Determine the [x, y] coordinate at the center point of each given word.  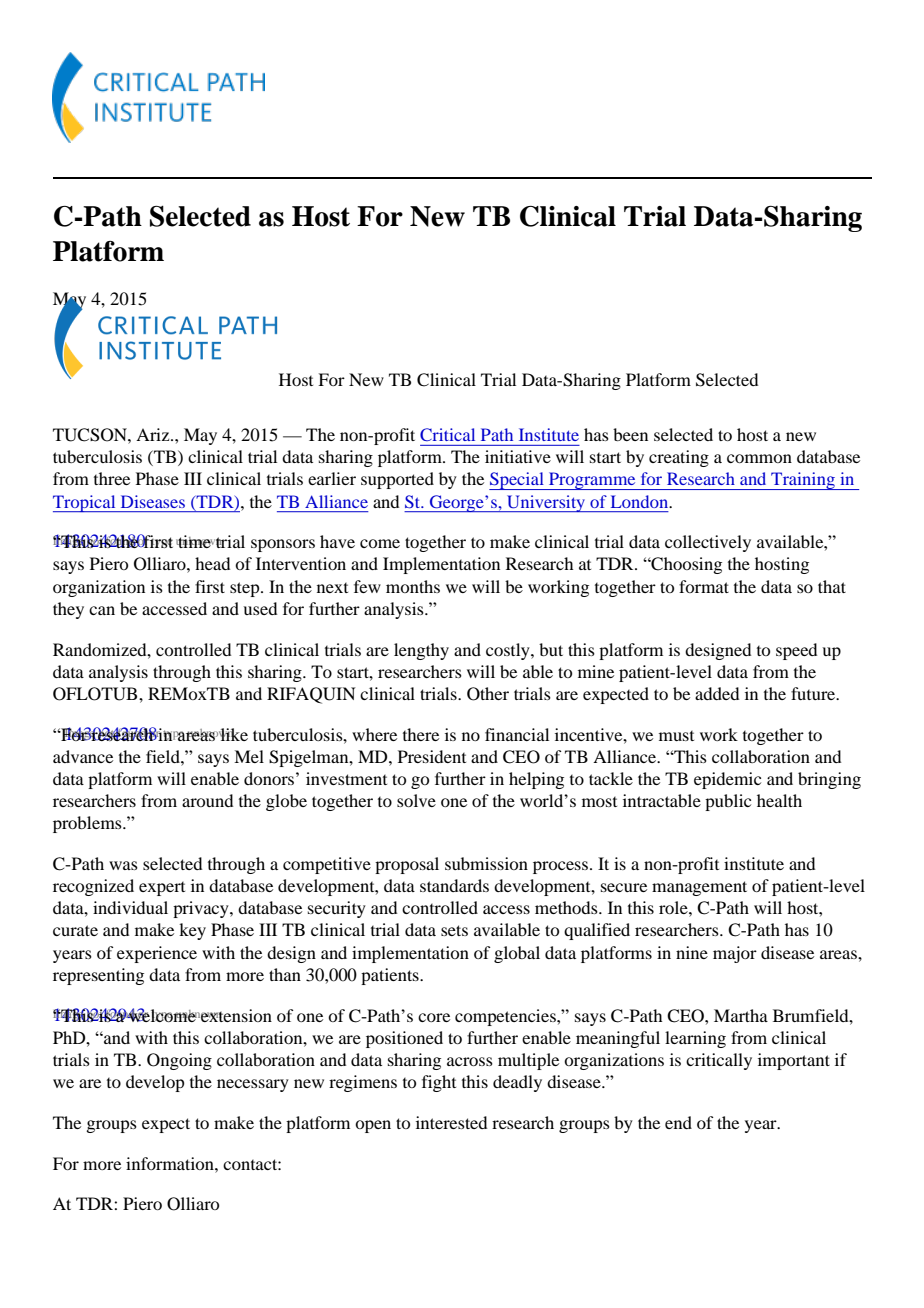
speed [796, 651]
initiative [518, 456]
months [413, 586]
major [735, 954]
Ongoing [179, 1061]
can [102, 610]
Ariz [154, 434]
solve [416, 800]
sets [454, 930]
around [207, 800]
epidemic [727, 780]
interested [451, 1122]
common [759, 458]
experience [157, 954]
